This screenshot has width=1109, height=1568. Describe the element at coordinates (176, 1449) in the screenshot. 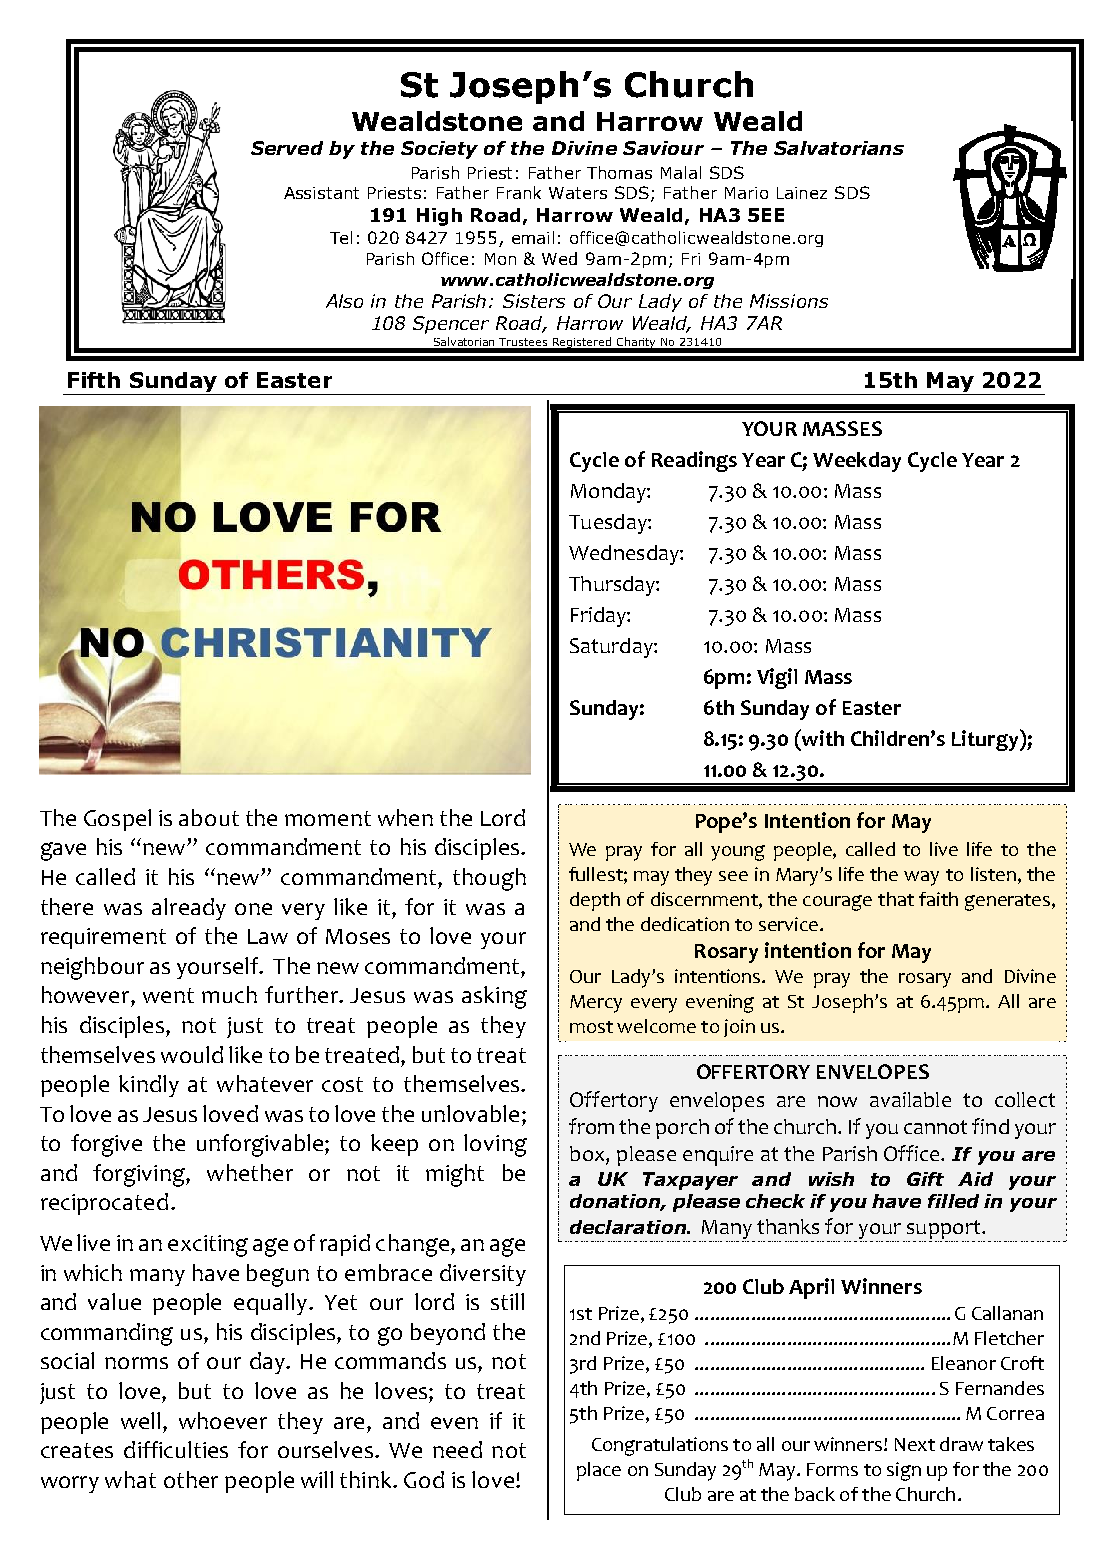

I see `difficulties` at that location.
